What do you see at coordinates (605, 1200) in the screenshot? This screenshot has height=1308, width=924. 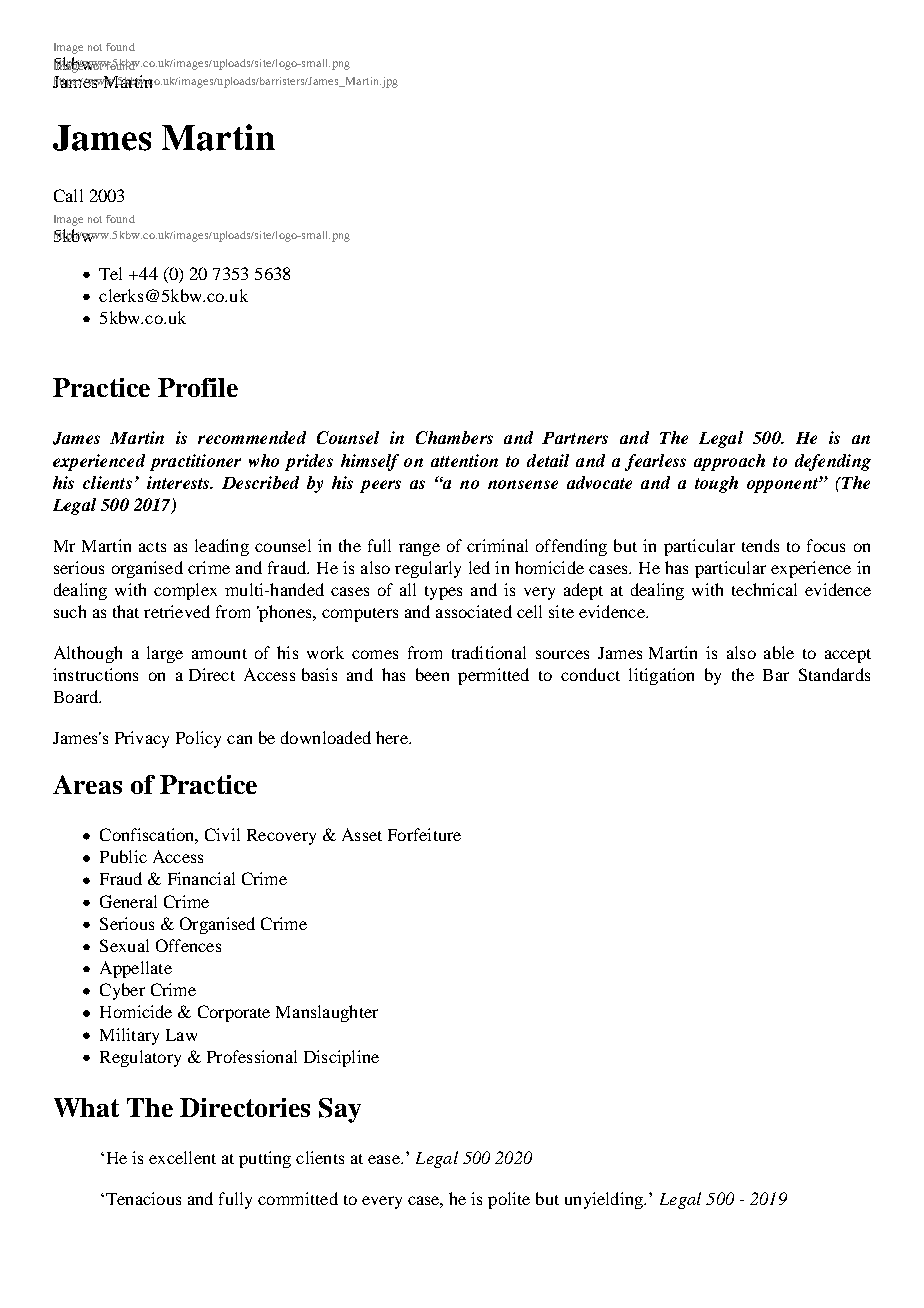 I see `unyielding` at bounding box center [605, 1200].
